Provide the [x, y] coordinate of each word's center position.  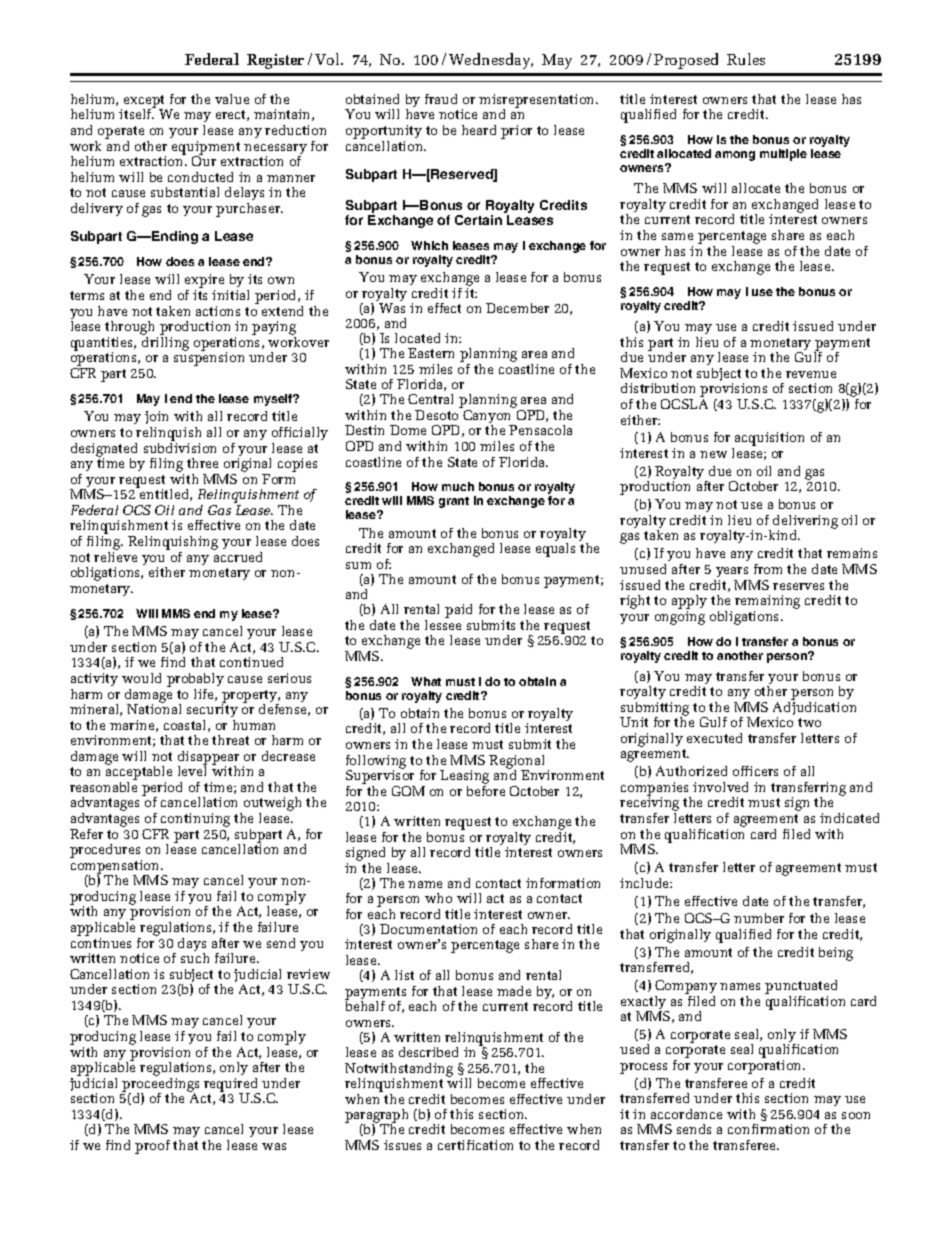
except [145, 102]
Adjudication [814, 708]
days [192, 946]
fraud [441, 99]
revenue [811, 374]
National [154, 708]
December [517, 308]
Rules [746, 59]
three [202, 463]
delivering [805, 523]
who [438, 898]
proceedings [160, 1084]
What [426, 681]
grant [454, 502]
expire [204, 282]
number [759, 918]
